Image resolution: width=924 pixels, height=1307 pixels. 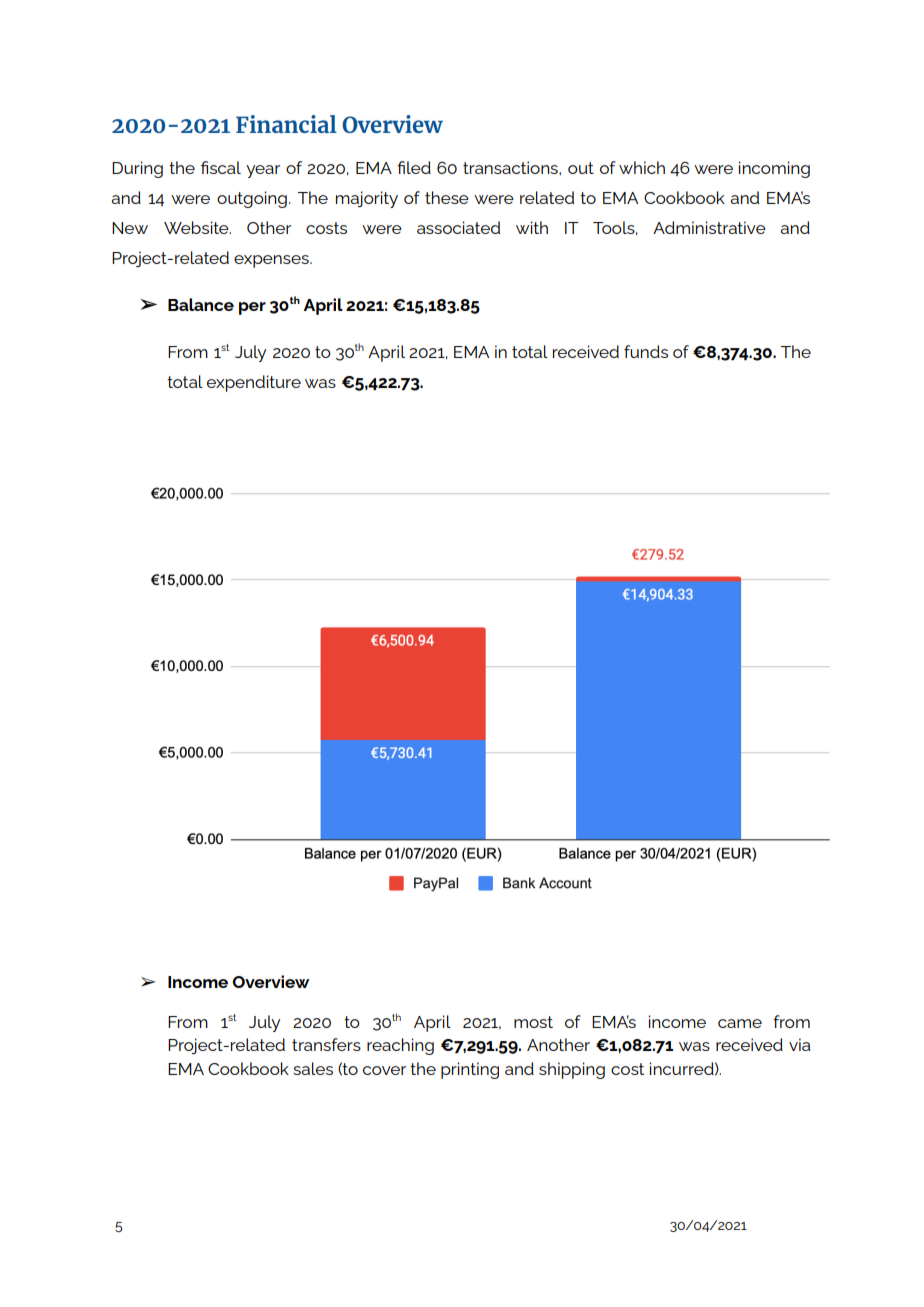 What do you see at coordinates (511, 167) in the image?
I see `transactions` at bounding box center [511, 167].
